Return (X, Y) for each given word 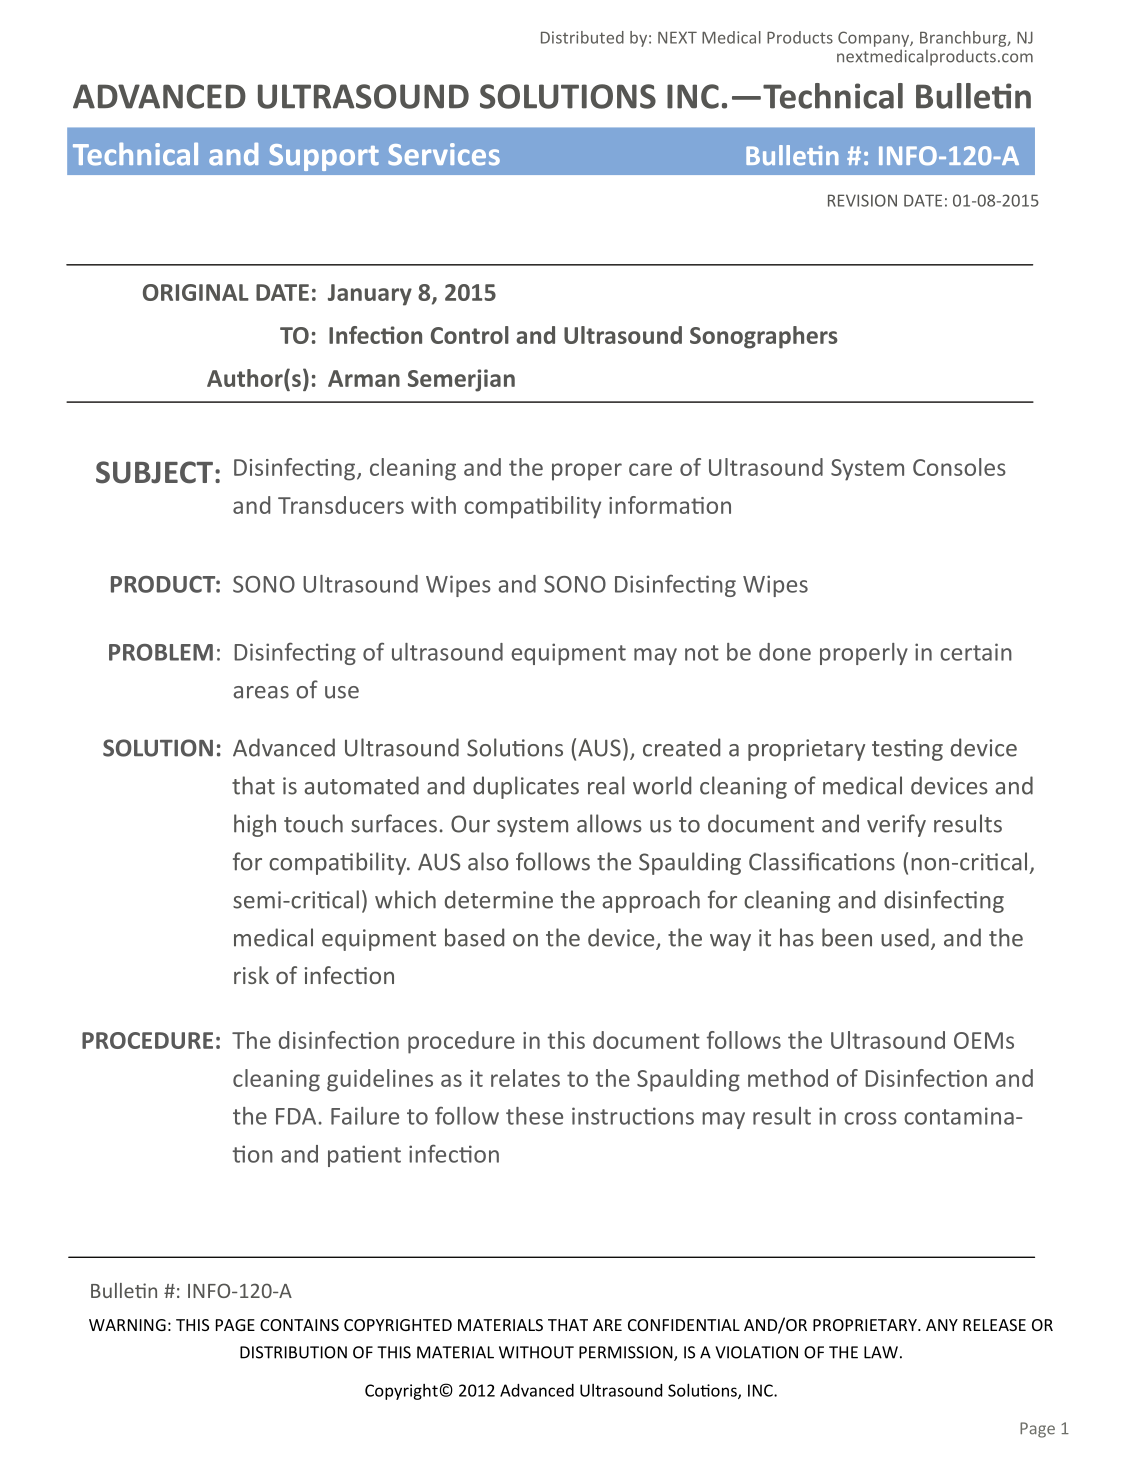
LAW (881, 1352)
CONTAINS (299, 1325)
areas (261, 692)
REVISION (862, 200)
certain (976, 652)
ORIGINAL (196, 292)
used (905, 937)
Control (470, 335)
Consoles (959, 467)
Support (324, 157)
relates (525, 1078)
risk (251, 975)
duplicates (526, 787)
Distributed (582, 37)
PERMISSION (627, 1353)
